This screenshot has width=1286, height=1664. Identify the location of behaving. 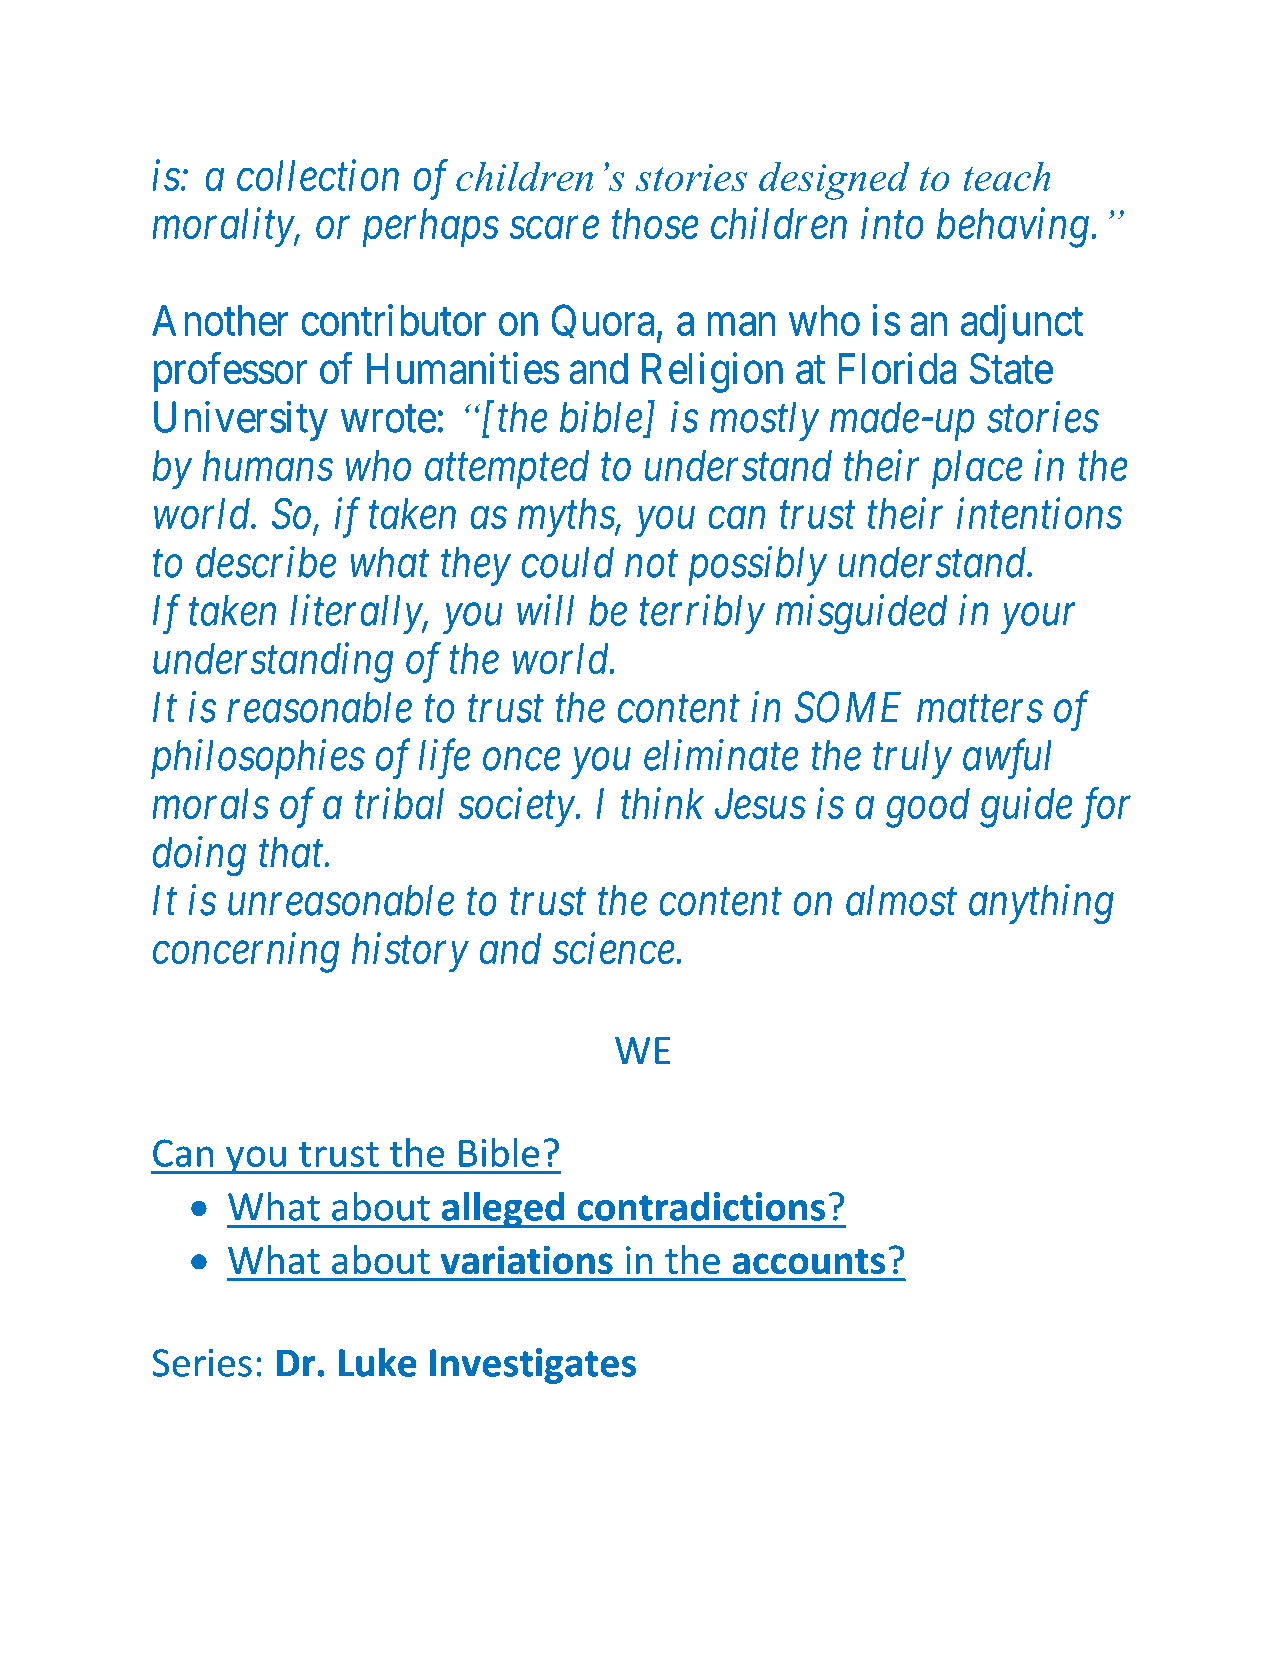
(1013, 228).
